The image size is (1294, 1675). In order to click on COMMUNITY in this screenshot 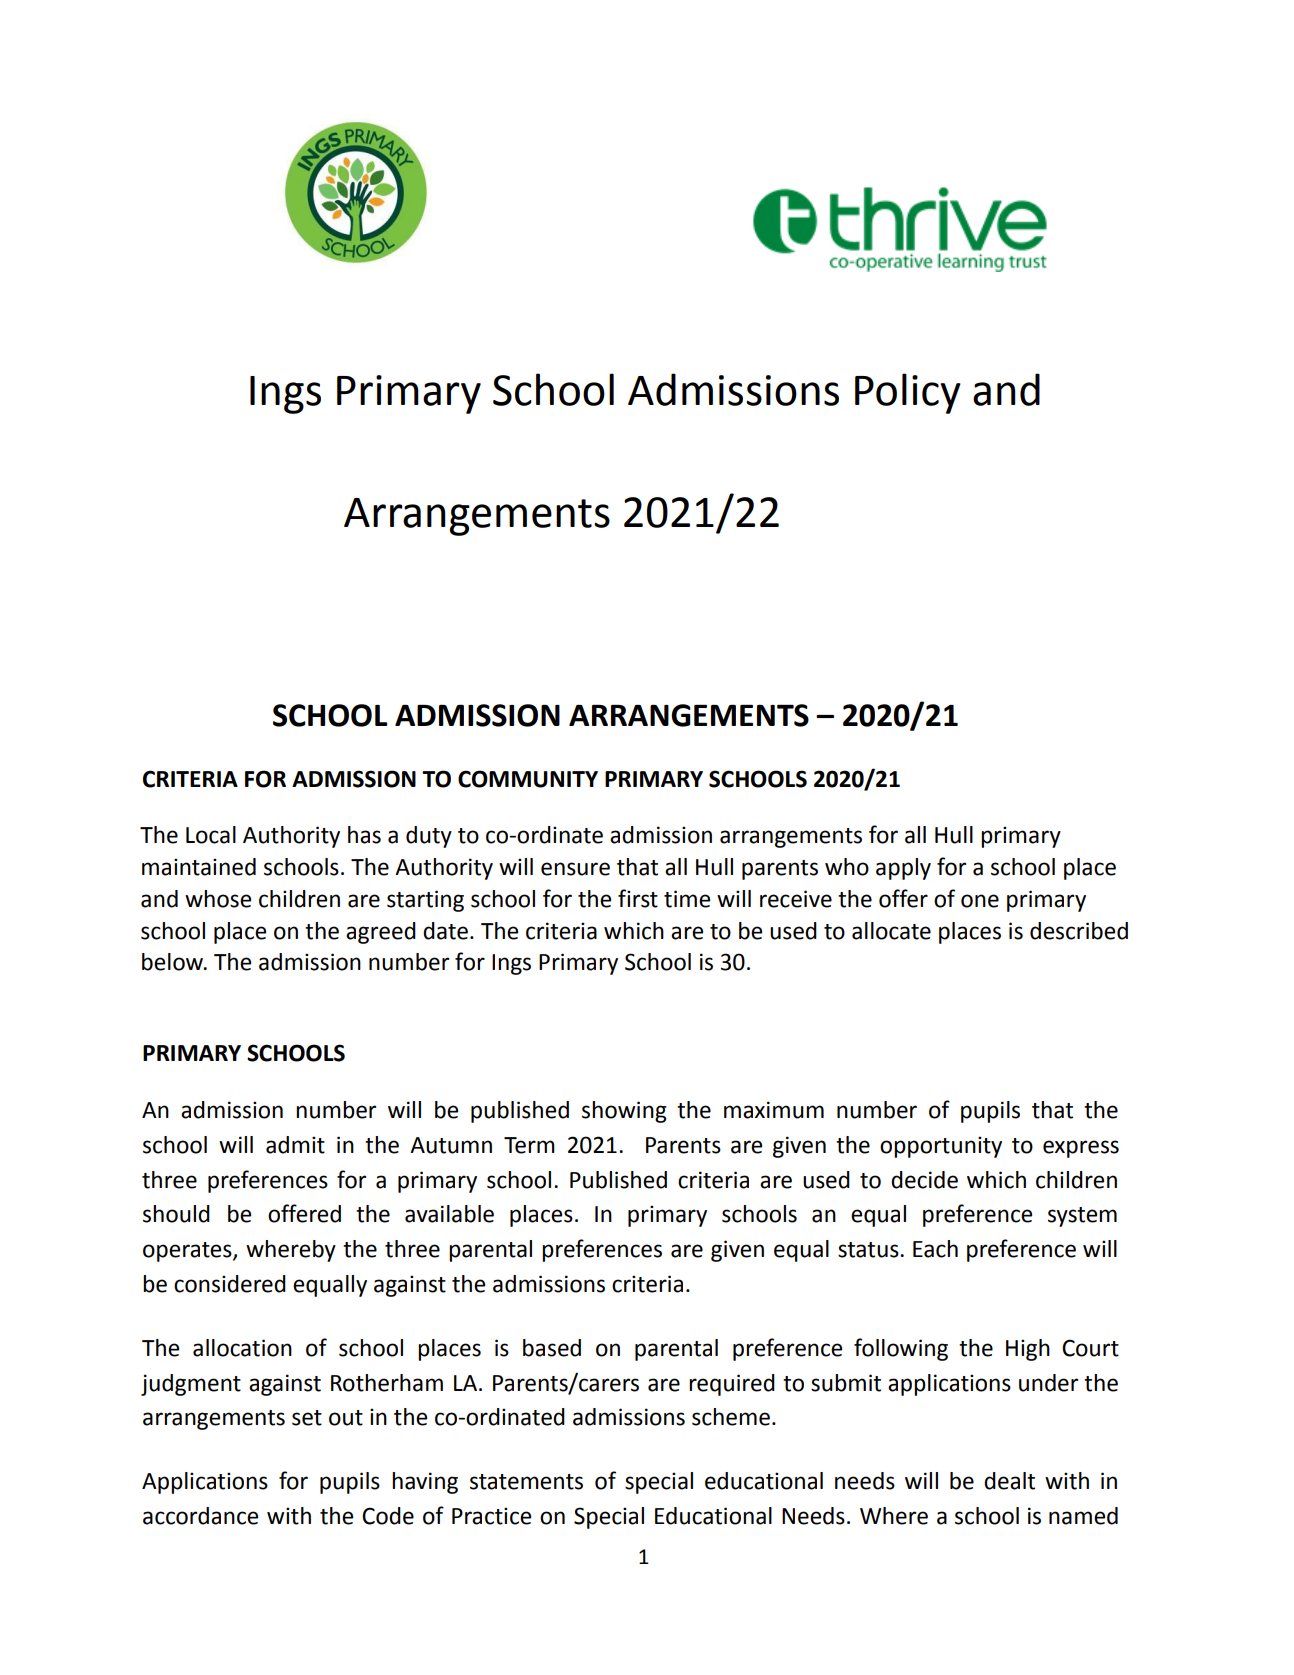, I will do `click(528, 779)`.
